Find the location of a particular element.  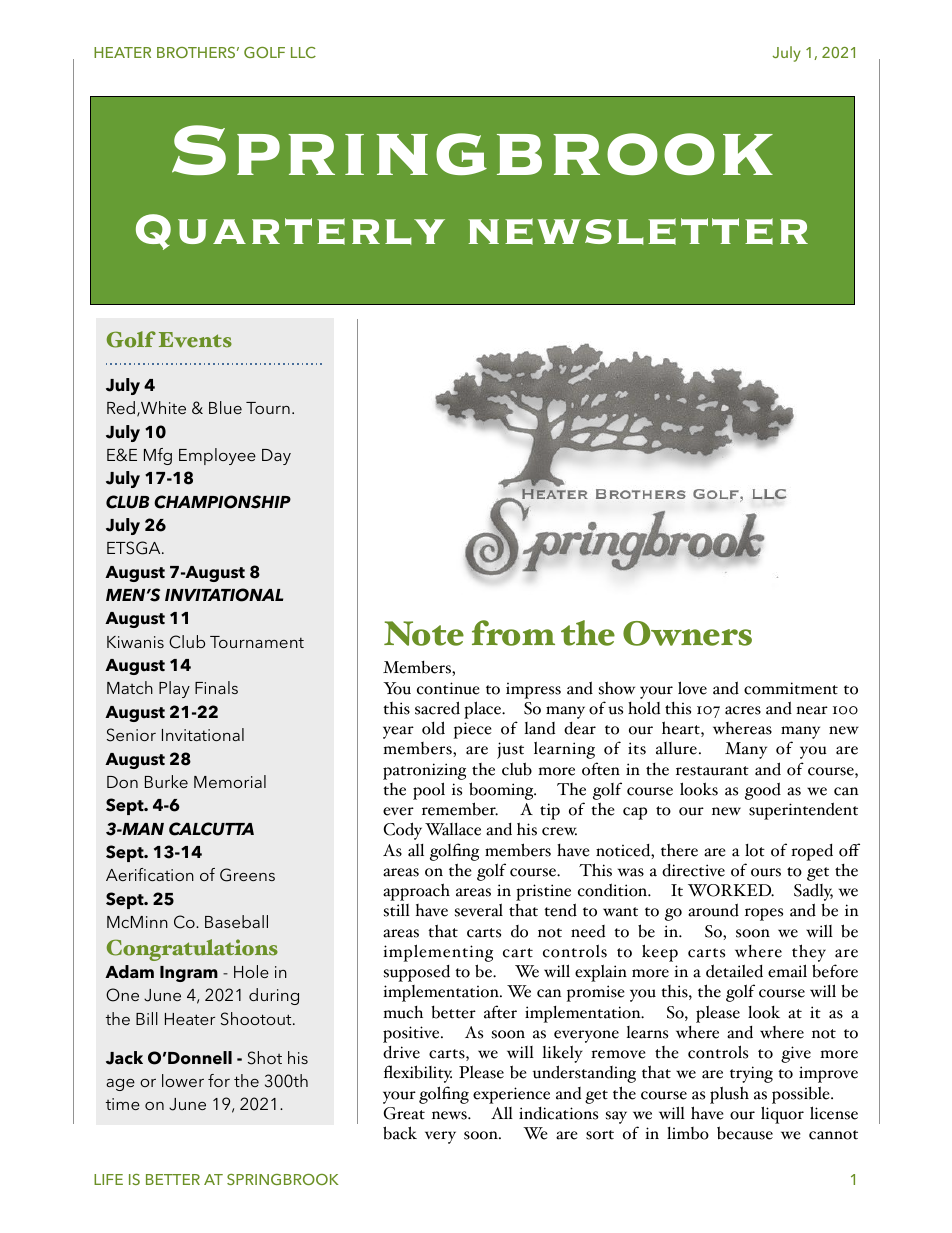

LLC is located at coordinates (303, 52).
